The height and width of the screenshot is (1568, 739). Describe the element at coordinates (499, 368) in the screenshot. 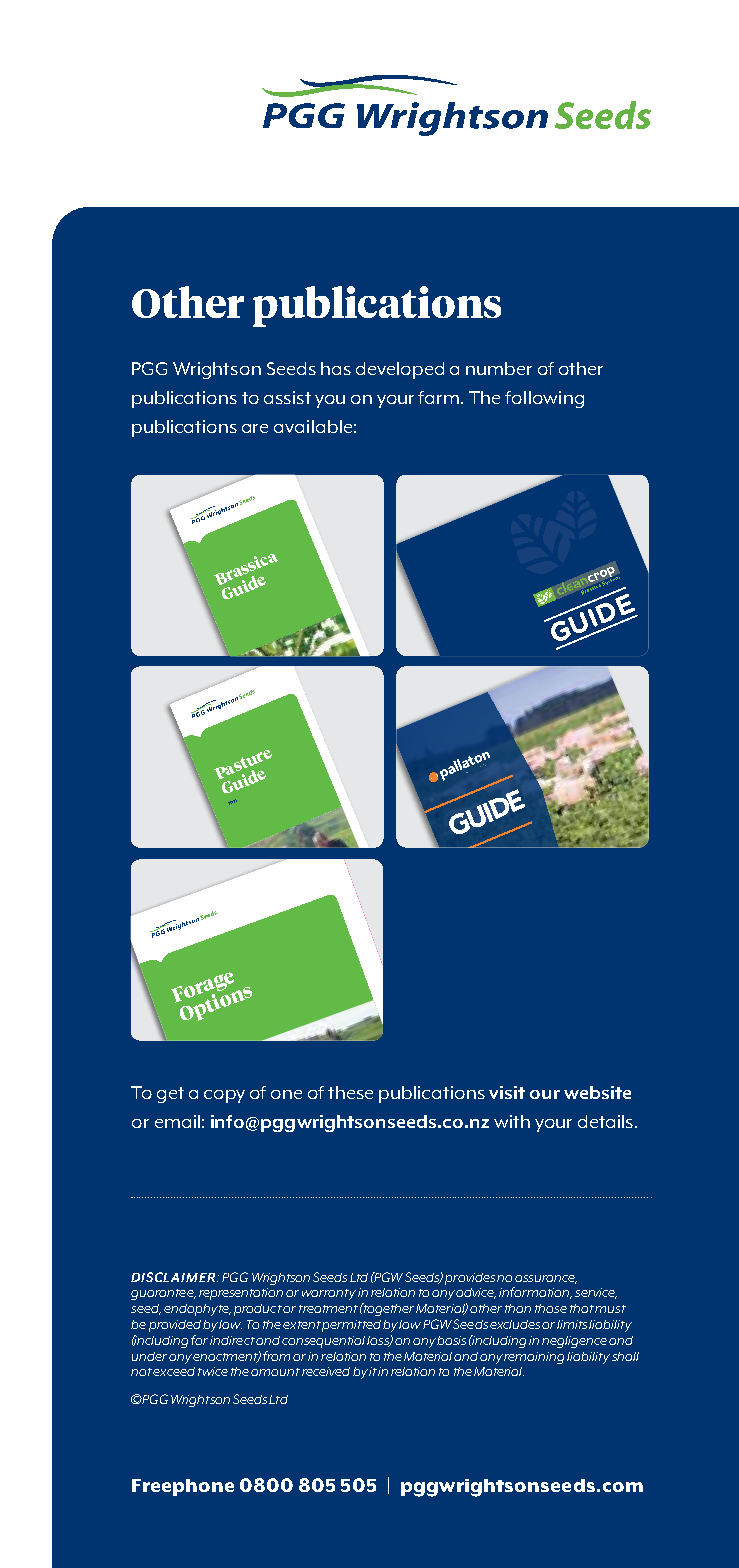

I see `number` at that location.
